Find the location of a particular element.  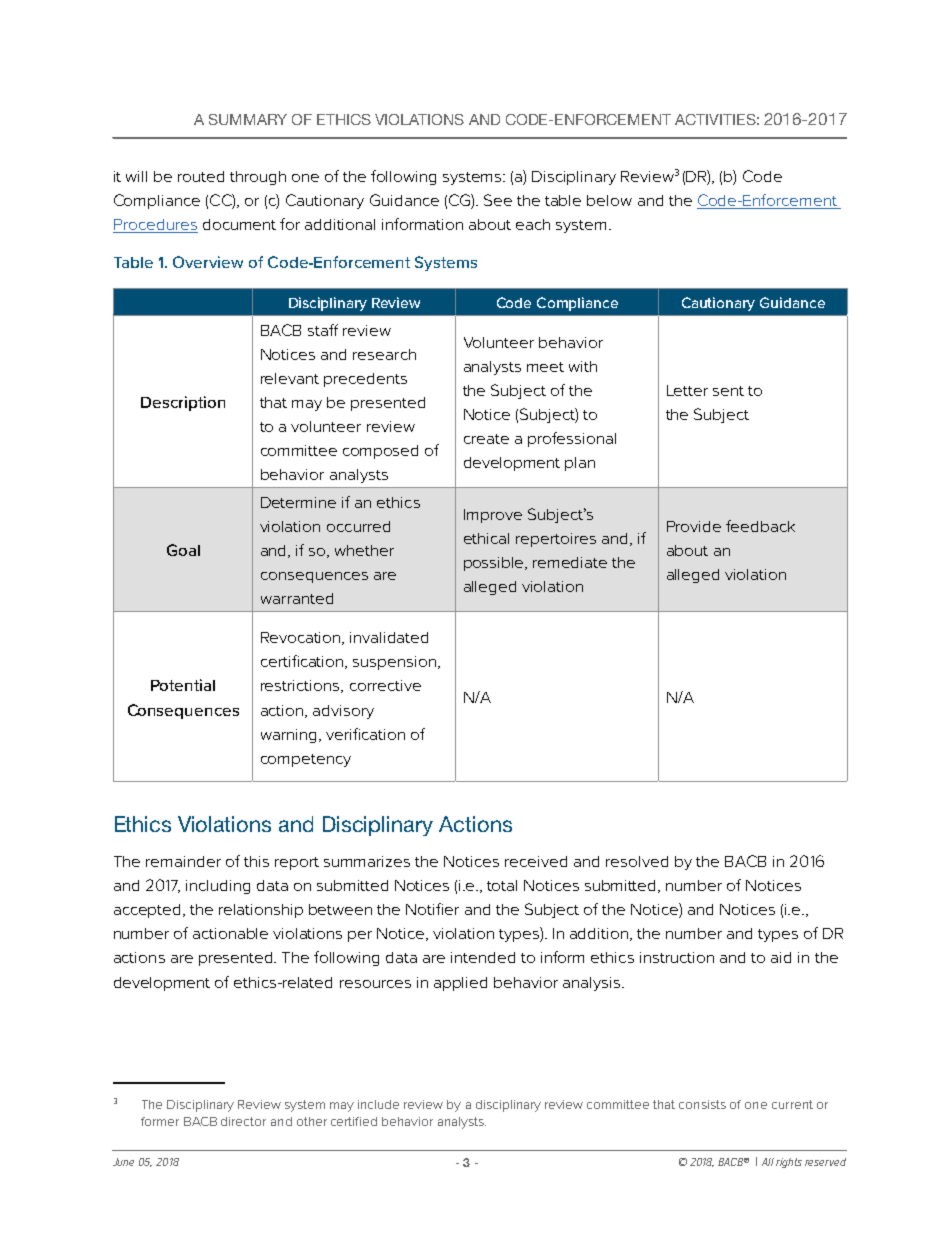

include is located at coordinates (378, 1104).
